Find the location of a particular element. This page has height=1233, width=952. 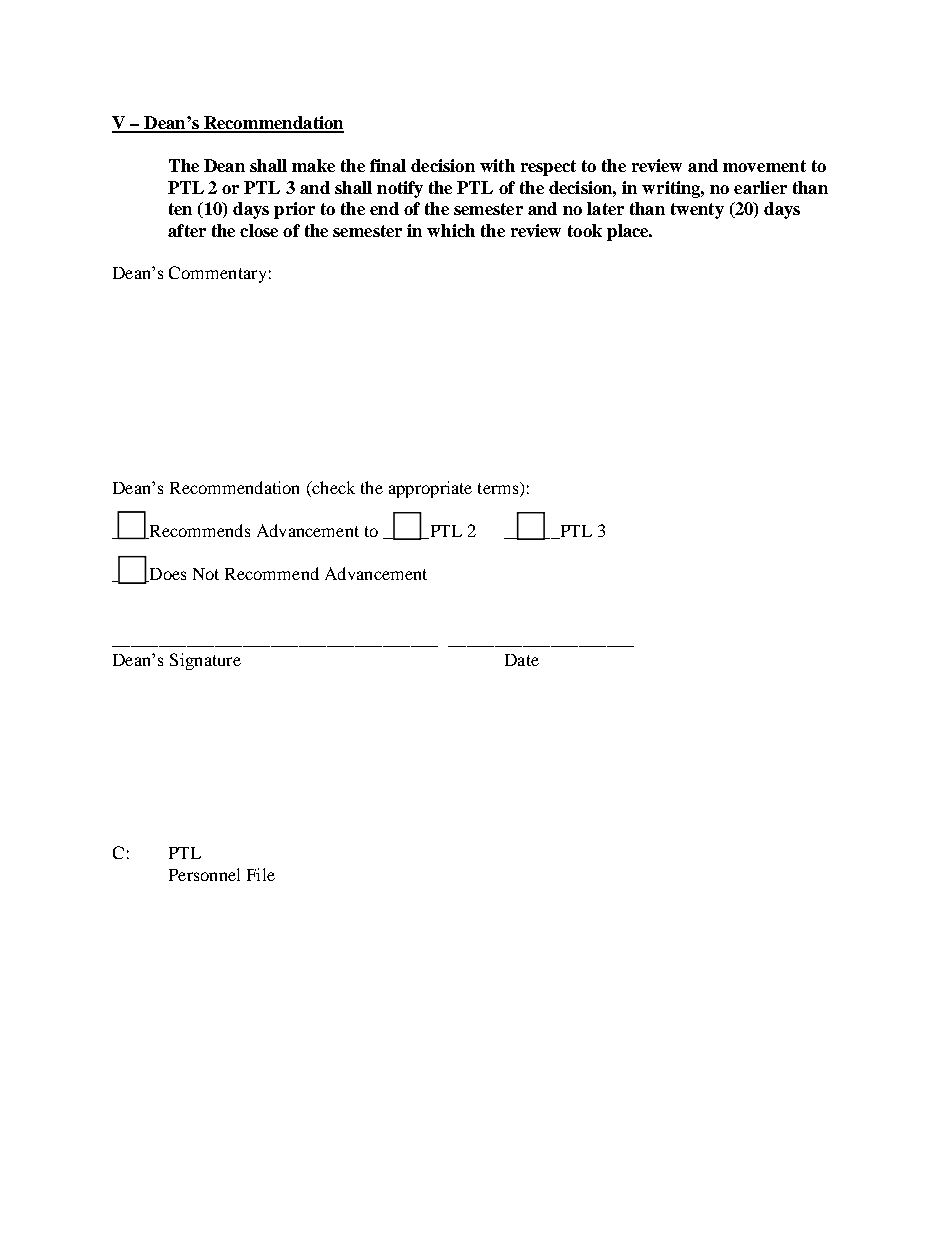

Commentary is located at coordinates (217, 274).
